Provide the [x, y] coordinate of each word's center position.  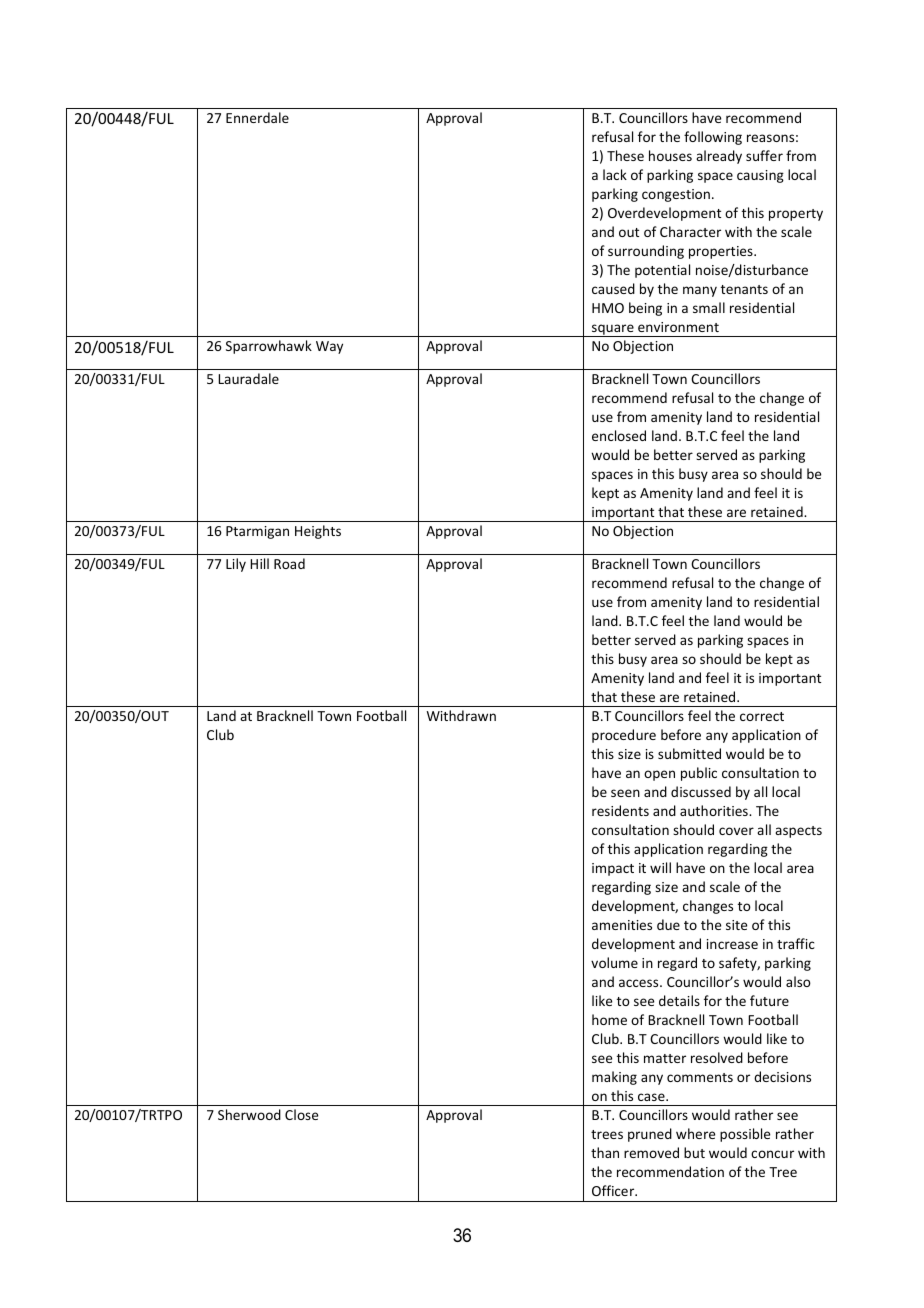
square [613, 330]
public [699, 774]
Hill [259, 563]
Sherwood [249, 1114]
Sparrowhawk [269, 347]
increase [732, 944]
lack [615, 174]
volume [614, 962]
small [709, 307]
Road [289, 563]
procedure [624, 736]
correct [762, 716]
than [605, 1152]
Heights [318, 532]
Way [329, 347]
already [719, 157]
